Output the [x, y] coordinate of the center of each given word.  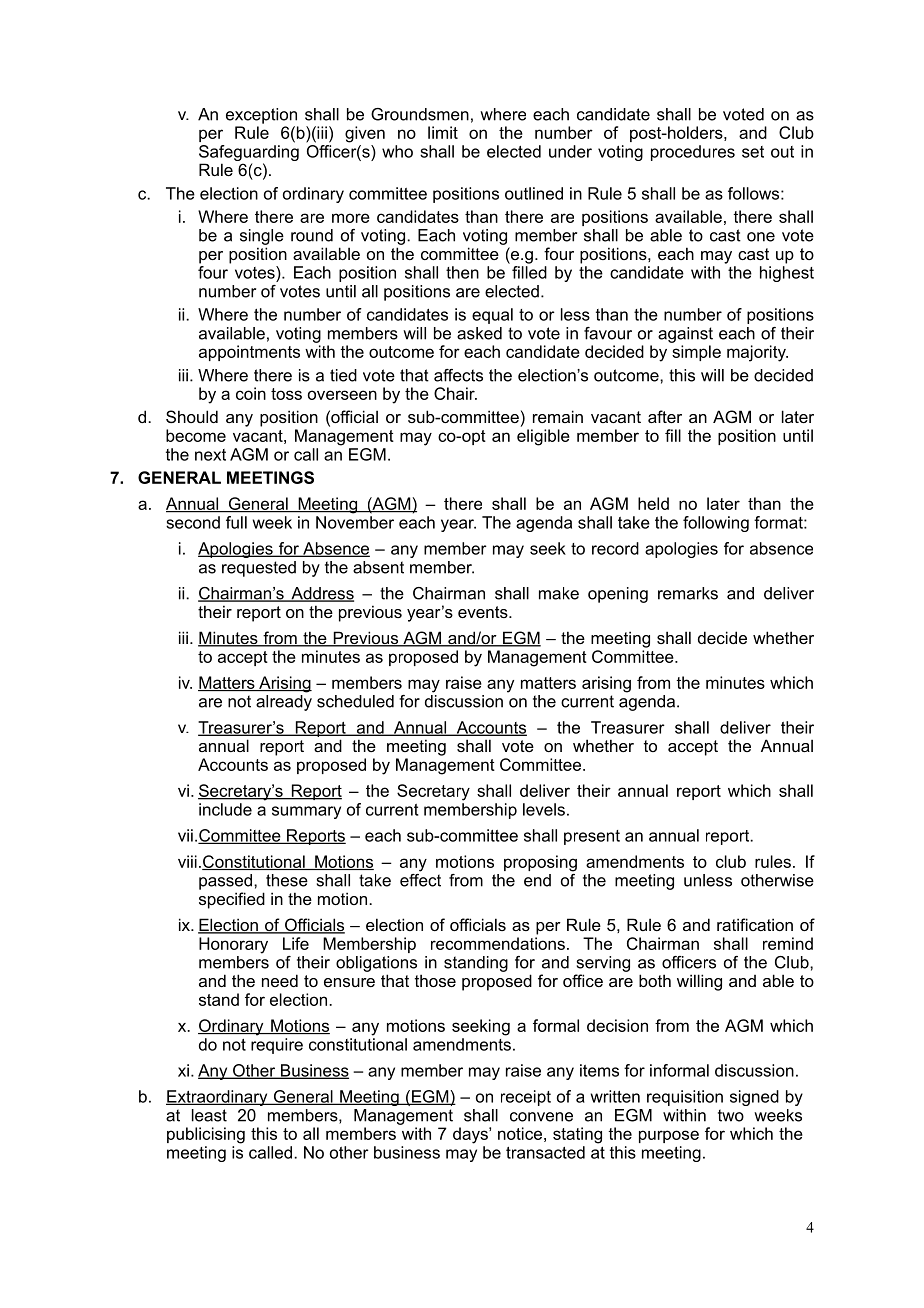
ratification [755, 924]
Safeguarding [249, 153]
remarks [688, 593]
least [209, 1115]
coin [251, 393]
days [471, 1135]
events [484, 612]
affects [458, 375]
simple [696, 353]
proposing [540, 863]
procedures [693, 153]
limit [443, 132]
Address [321, 594]
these [287, 880]
